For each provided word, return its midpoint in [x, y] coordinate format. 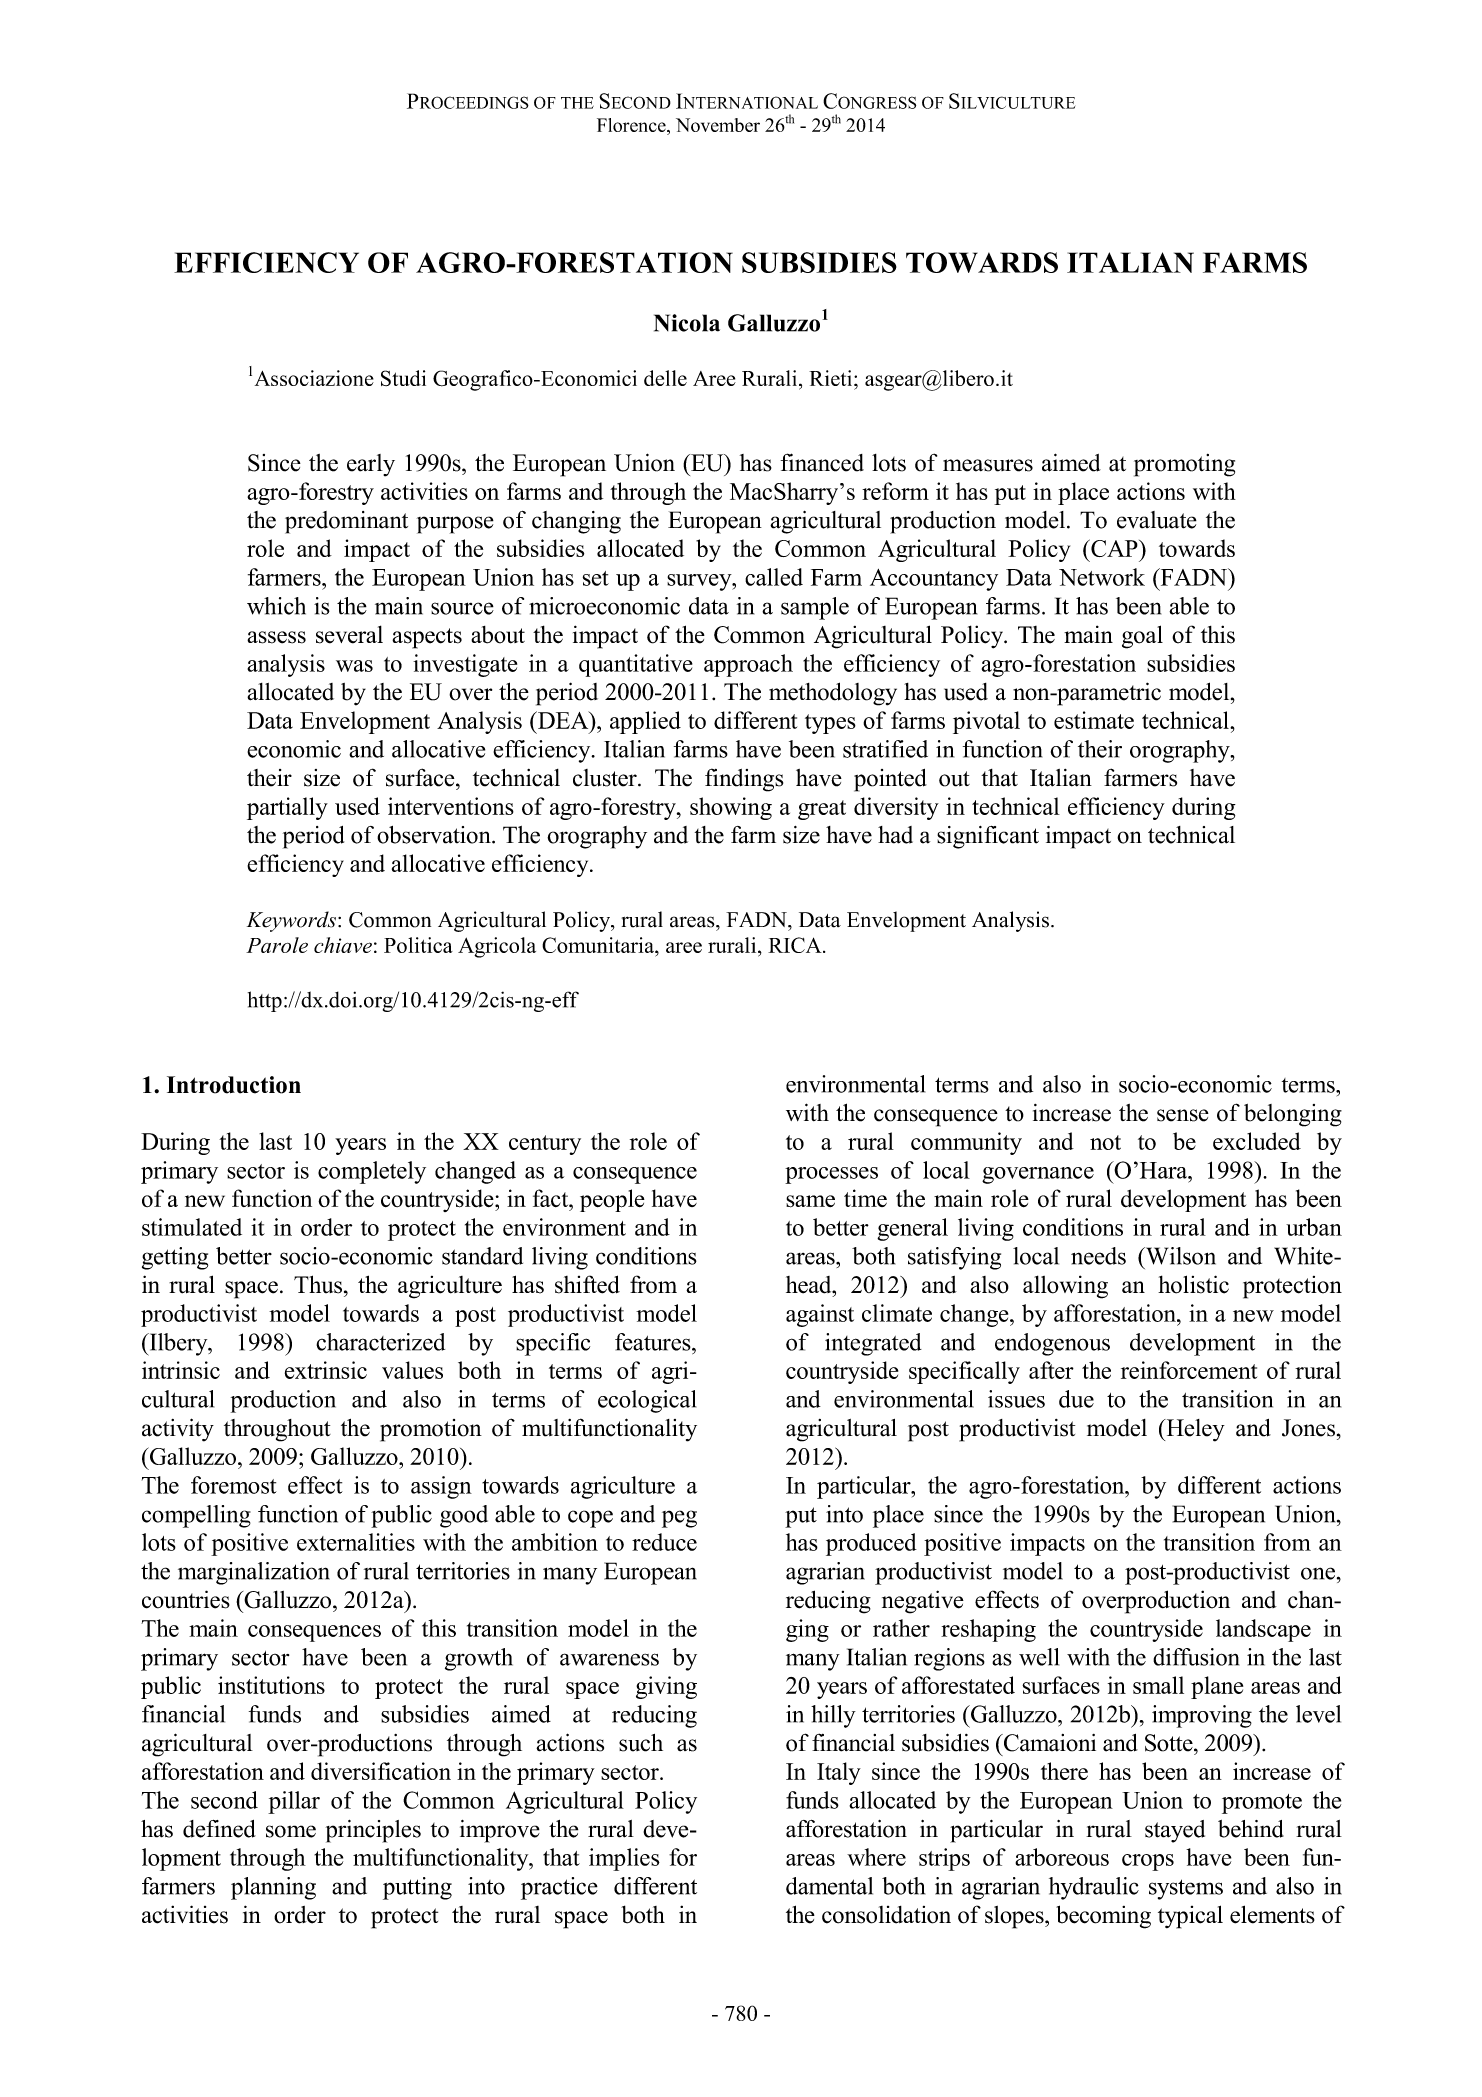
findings [744, 780]
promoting [1184, 465]
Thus [319, 1284]
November [718, 125]
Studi [403, 378]
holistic [1193, 1284]
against [820, 1315]
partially [287, 808]
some [291, 1831]
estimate [1094, 720]
